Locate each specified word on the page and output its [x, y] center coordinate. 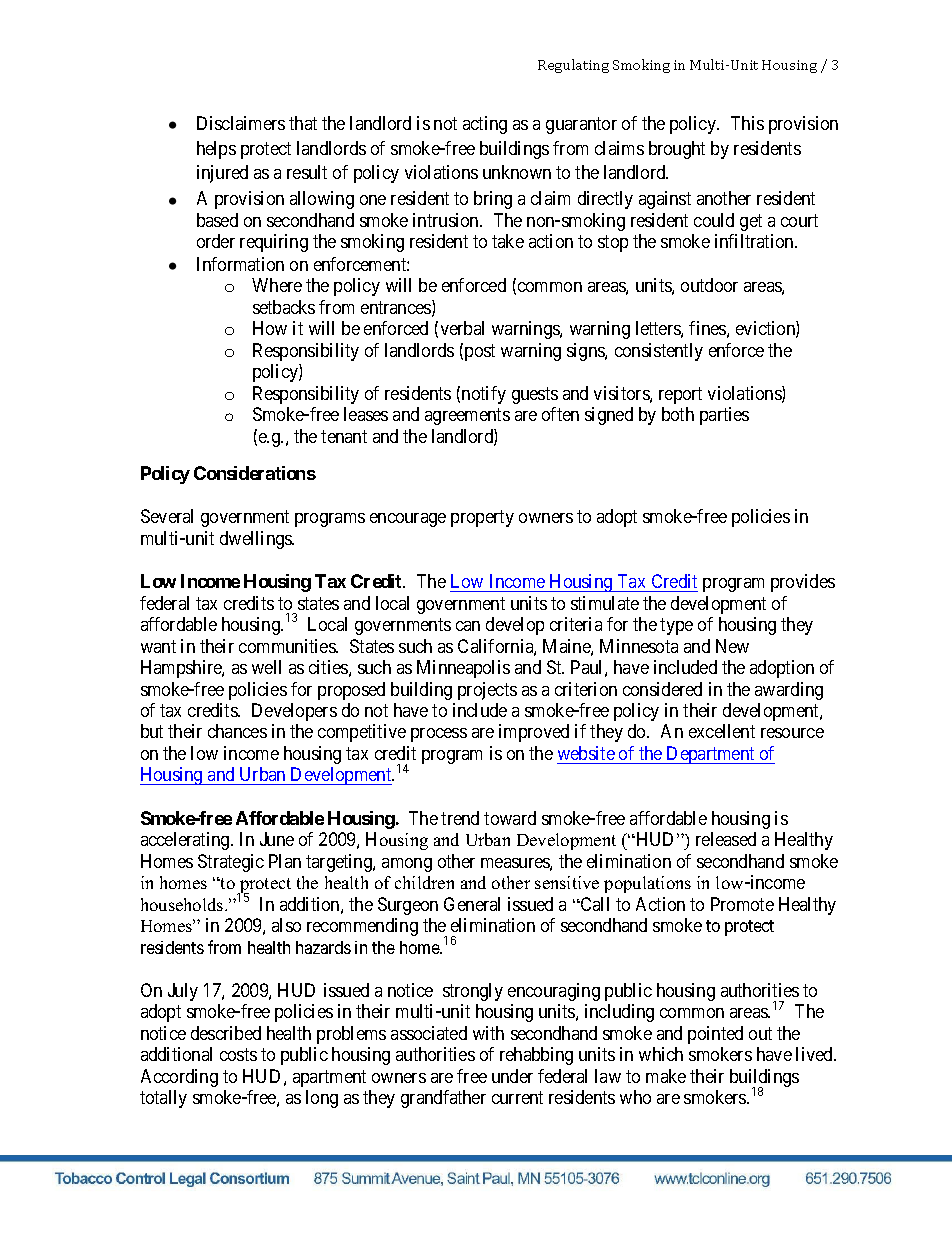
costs [238, 1055]
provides [803, 583]
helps [216, 150]
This [747, 123]
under [512, 1076]
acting [485, 125]
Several [167, 516]
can [468, 626]
